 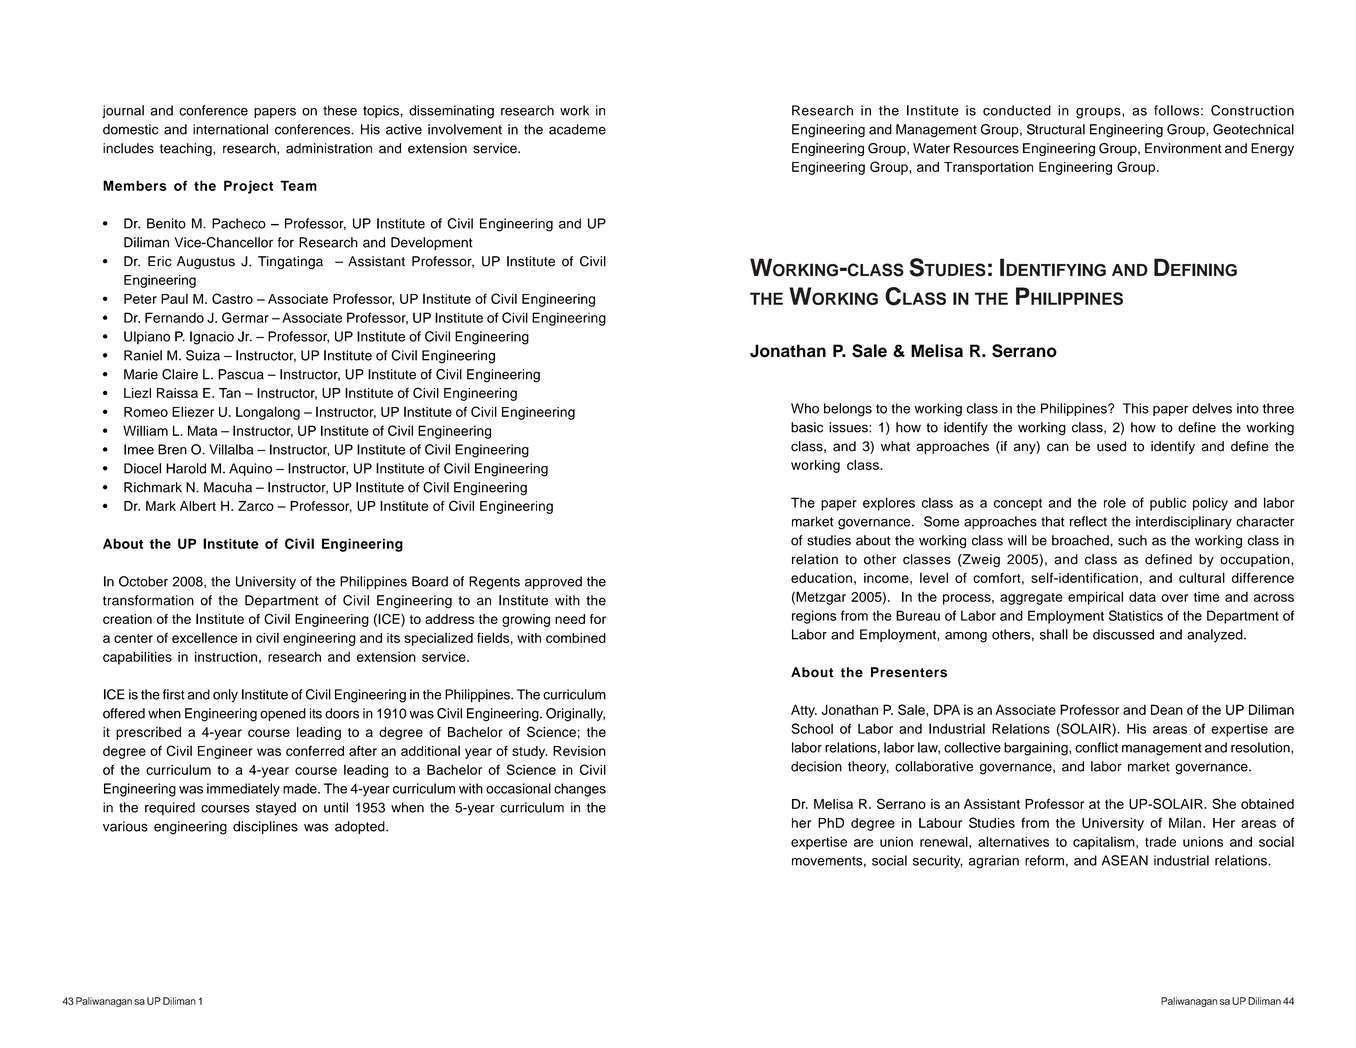 I want to click on international, so click(x=230, y=129).
